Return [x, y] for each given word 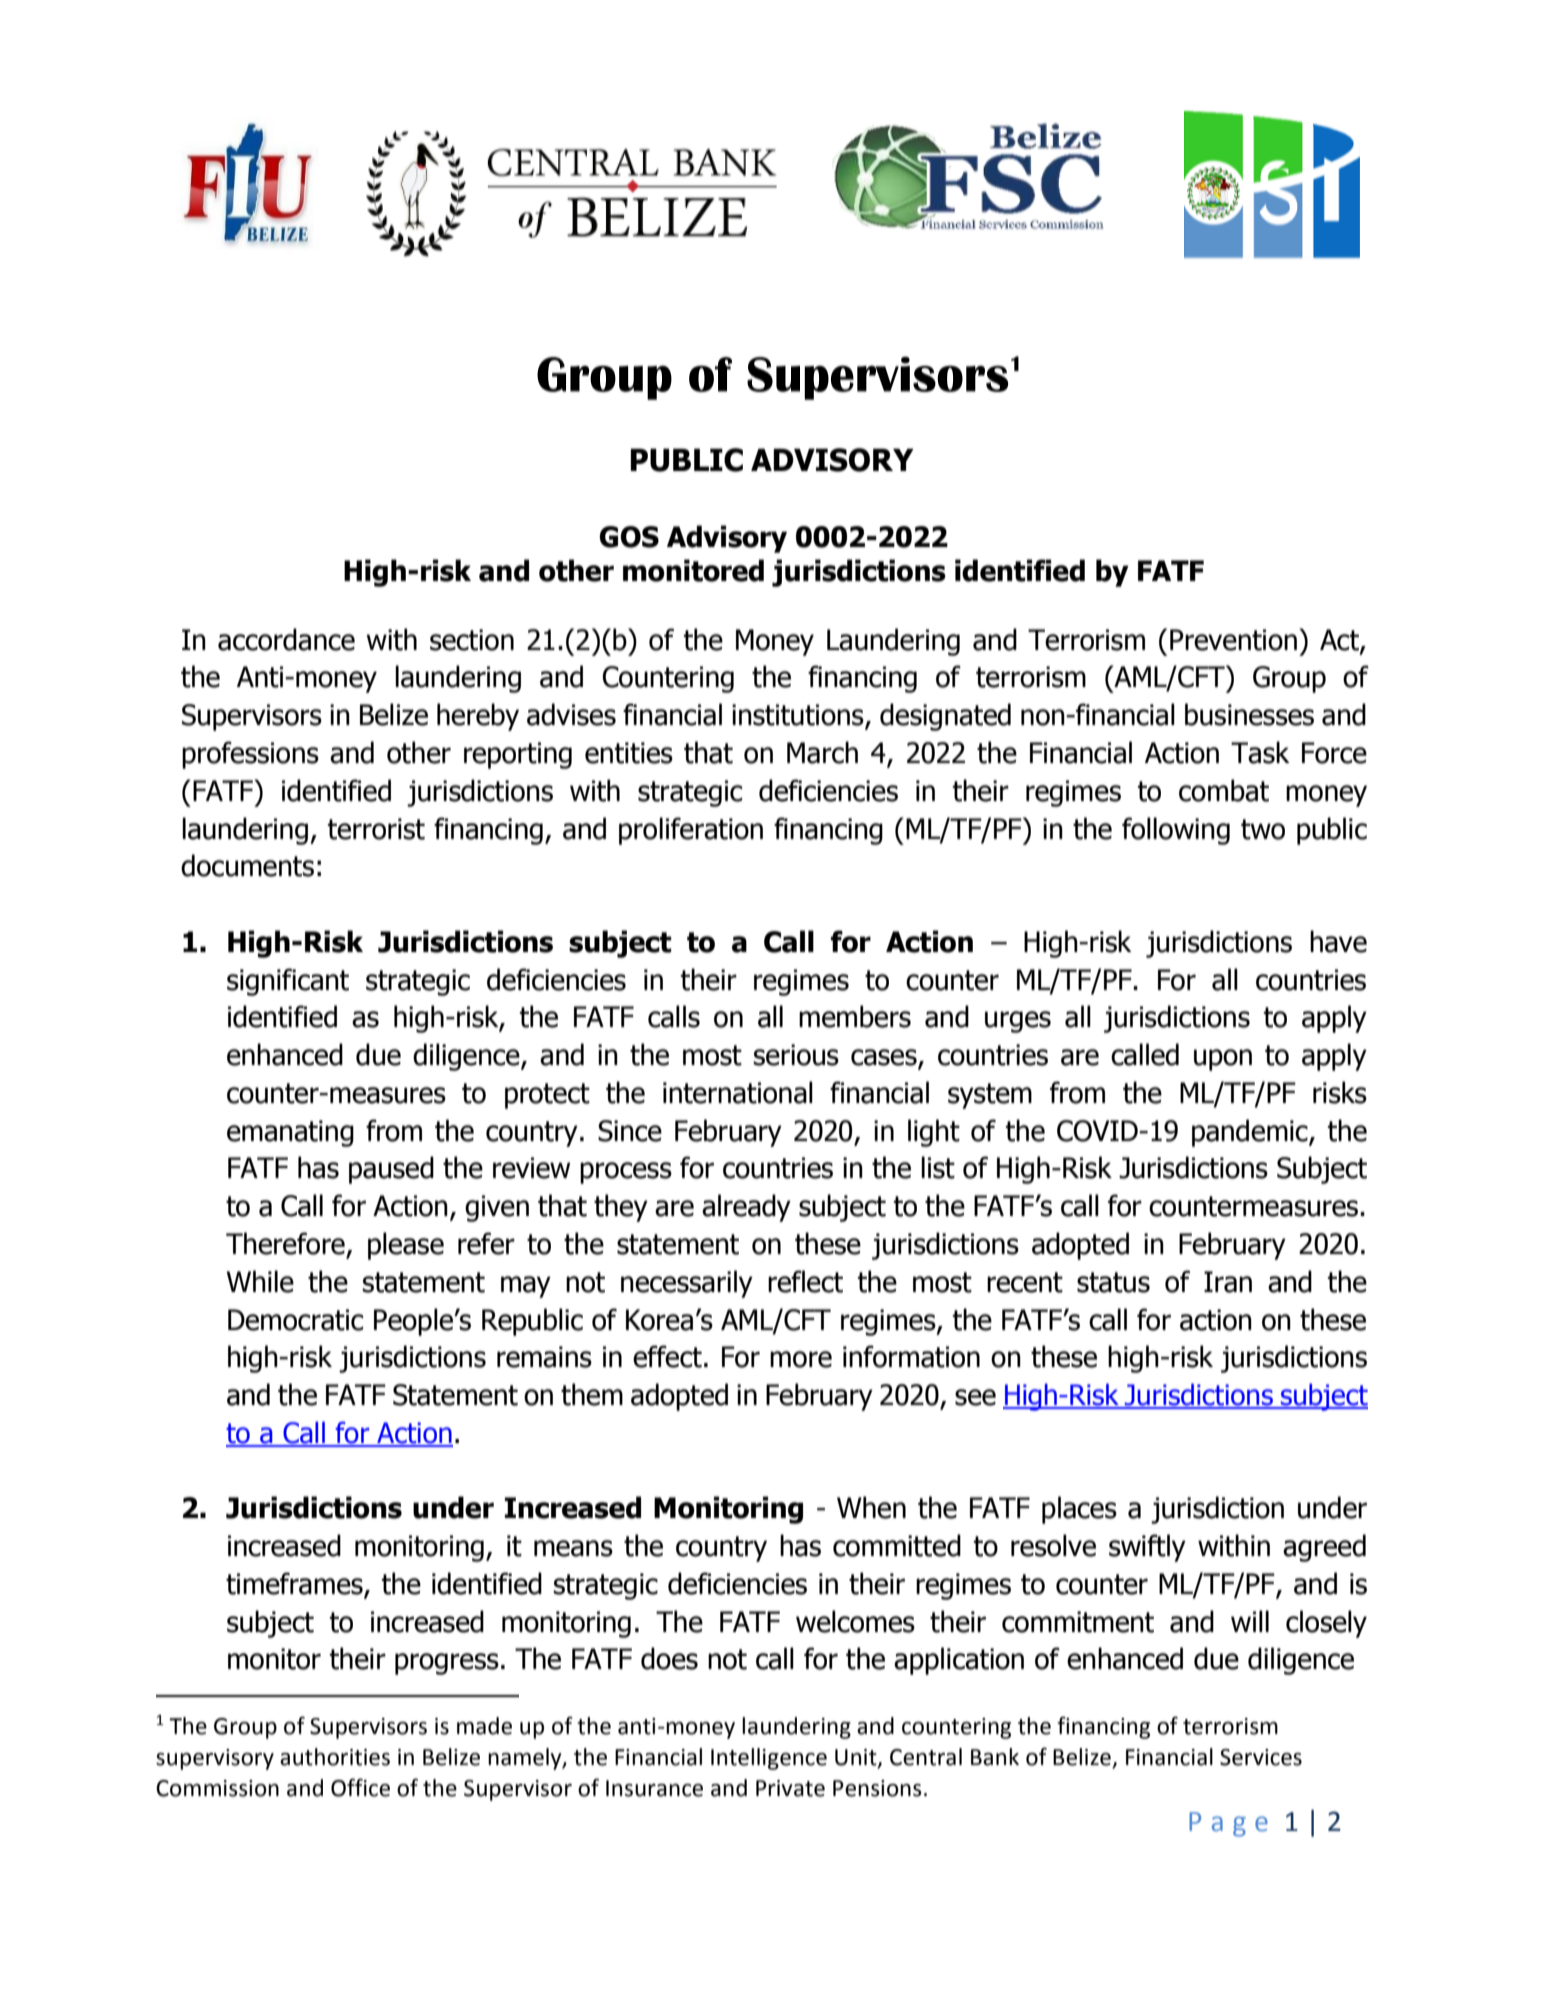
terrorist [376, 829]
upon [1223, 1060]
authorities [335, 1757]
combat [1224, 790]
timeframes [295, 1584]
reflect [805, 1281]
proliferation [691, 831]
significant [288, 982]
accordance [286, 639]
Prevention [1233, 640]
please [406, 1246]
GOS [629, 537]
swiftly [1147, 1548]
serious [796, 1055]
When [871, 1507]
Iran [1228, 1282]
